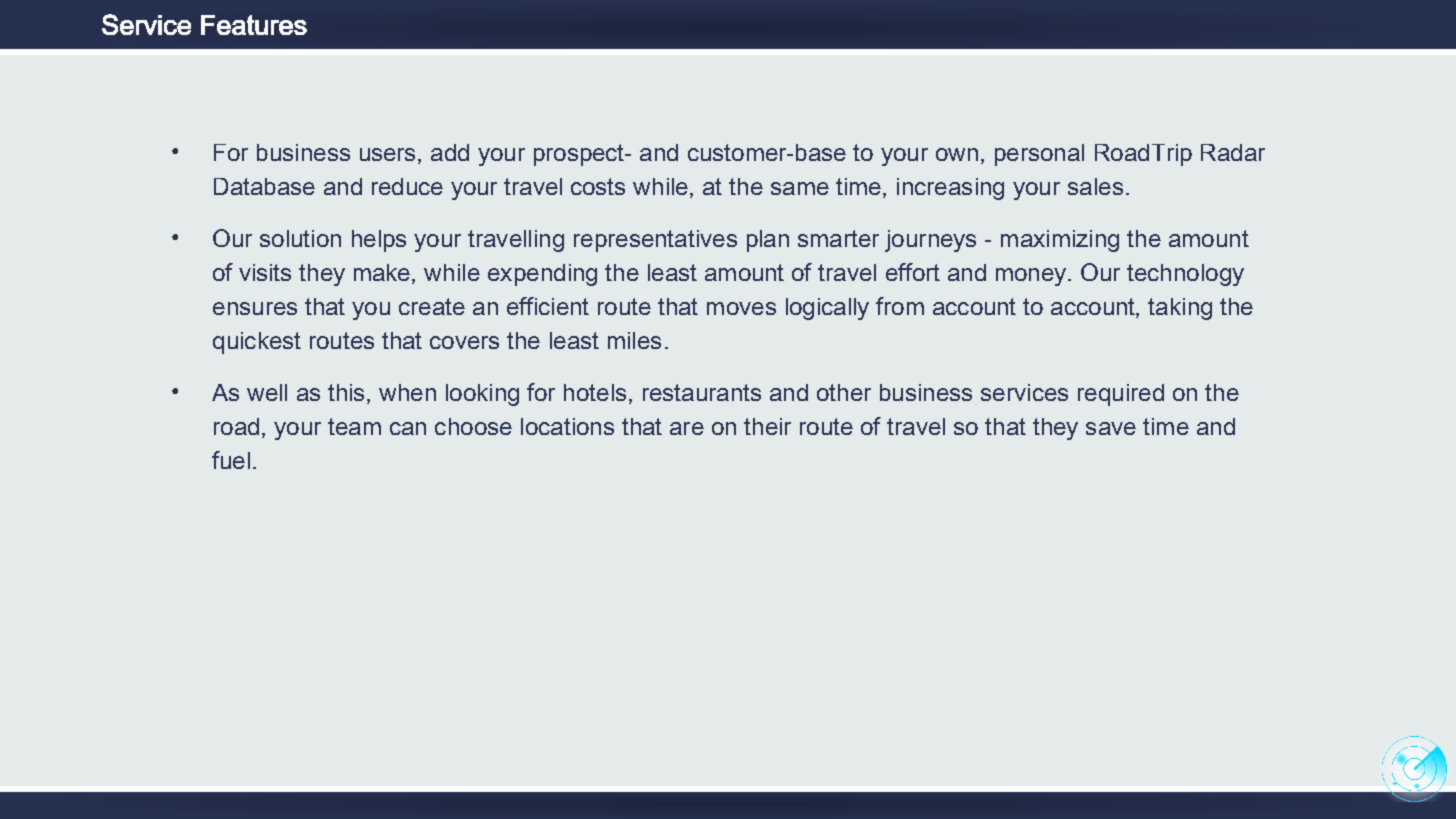  What do you see at coordinates (741, 308) in the document?
I see `moves` at bounding box center [741, 308].
